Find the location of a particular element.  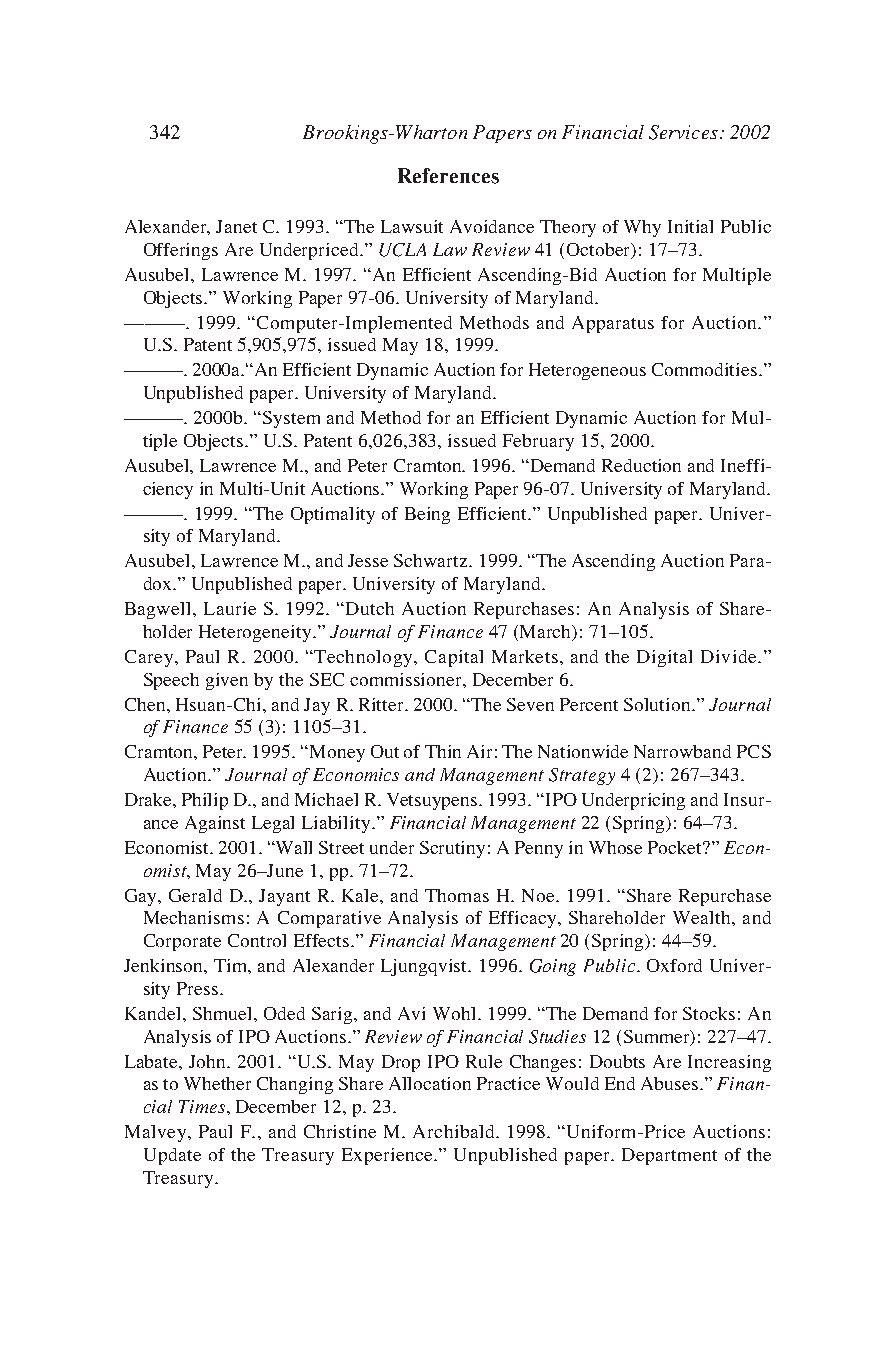

Capital is located at coordinates (454, 658).
